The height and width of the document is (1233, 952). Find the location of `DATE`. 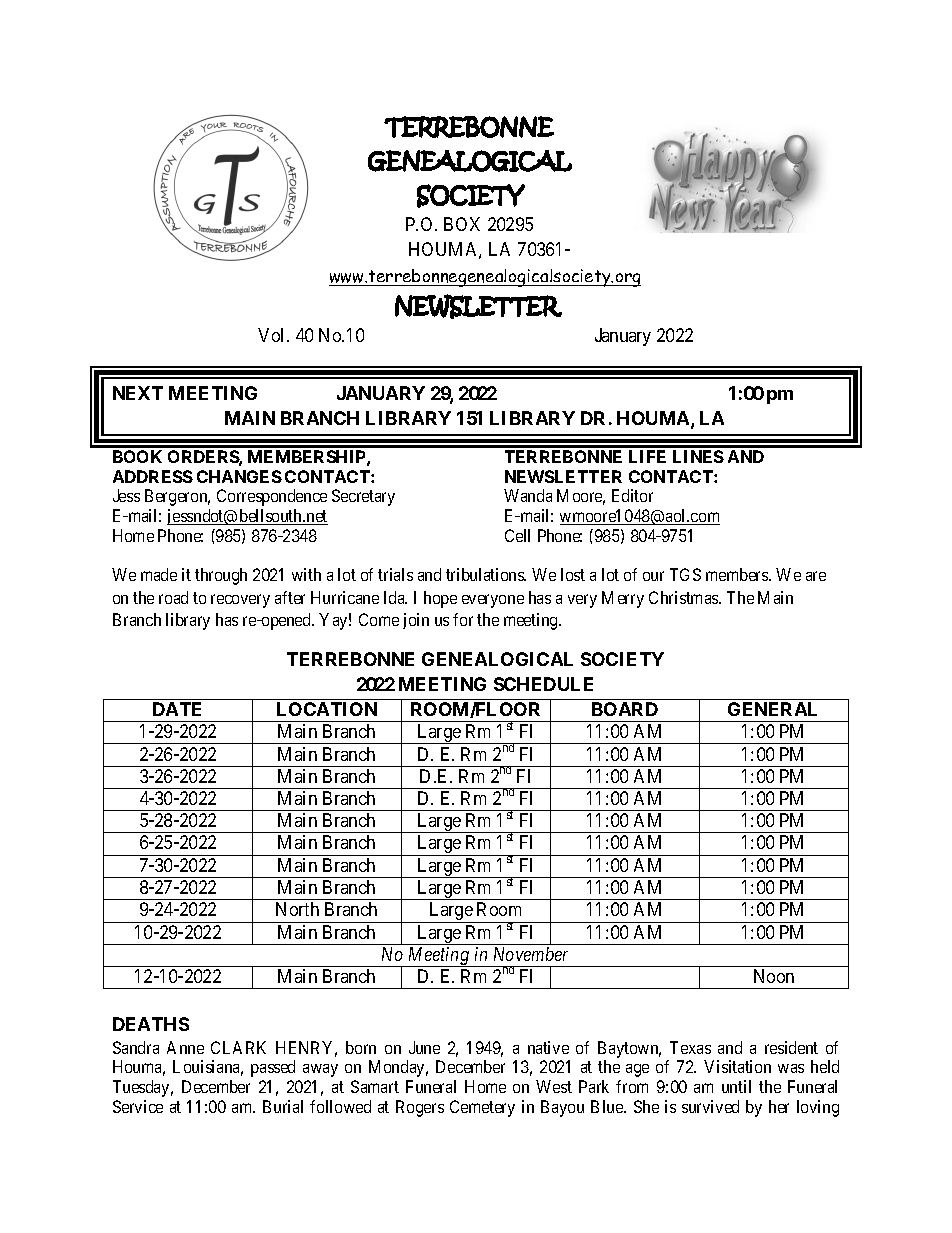

DATE is located at coordinates (177, 709).
